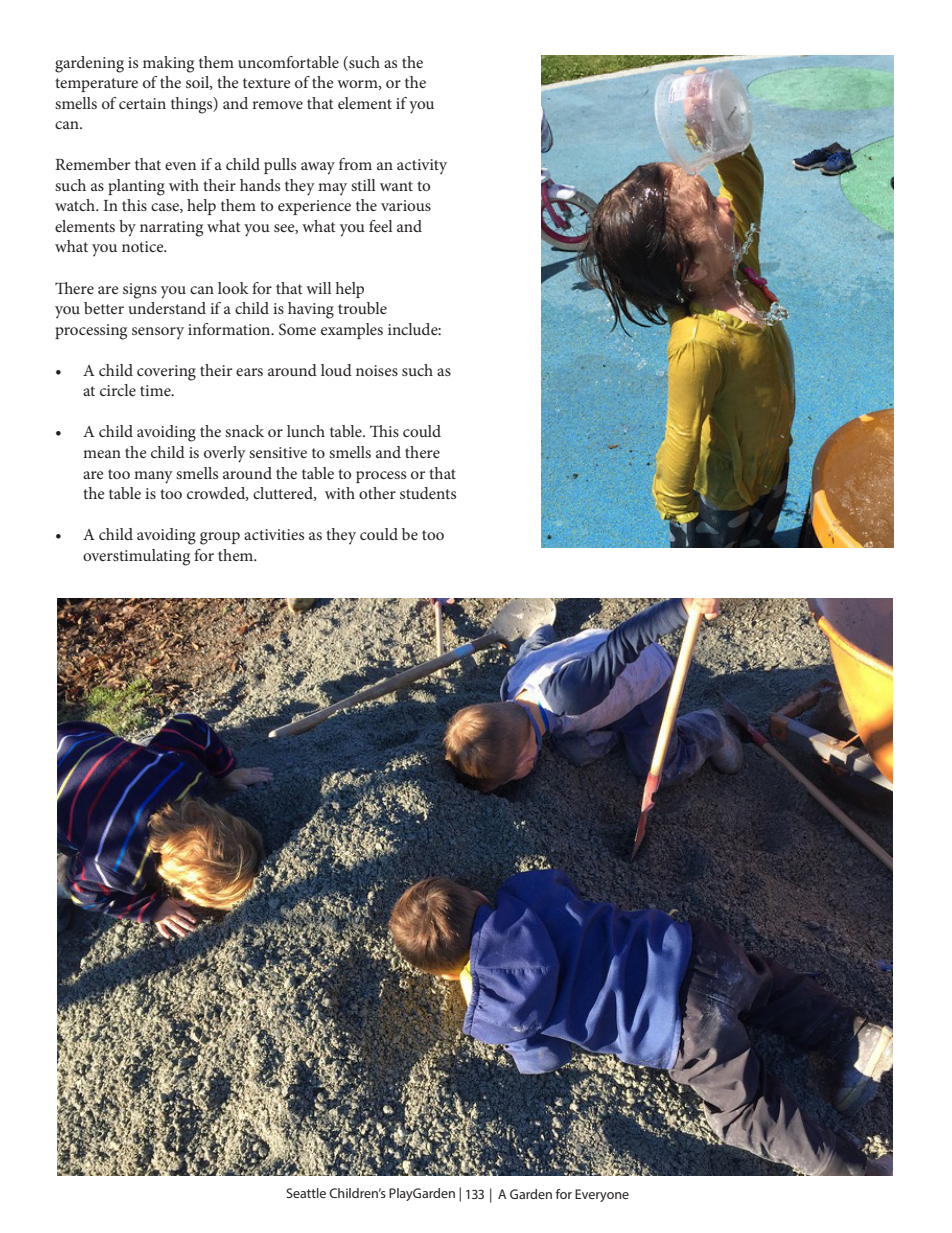 This screenshot has width=952, height=1233. I want to click on certain, so click(142, 103).
